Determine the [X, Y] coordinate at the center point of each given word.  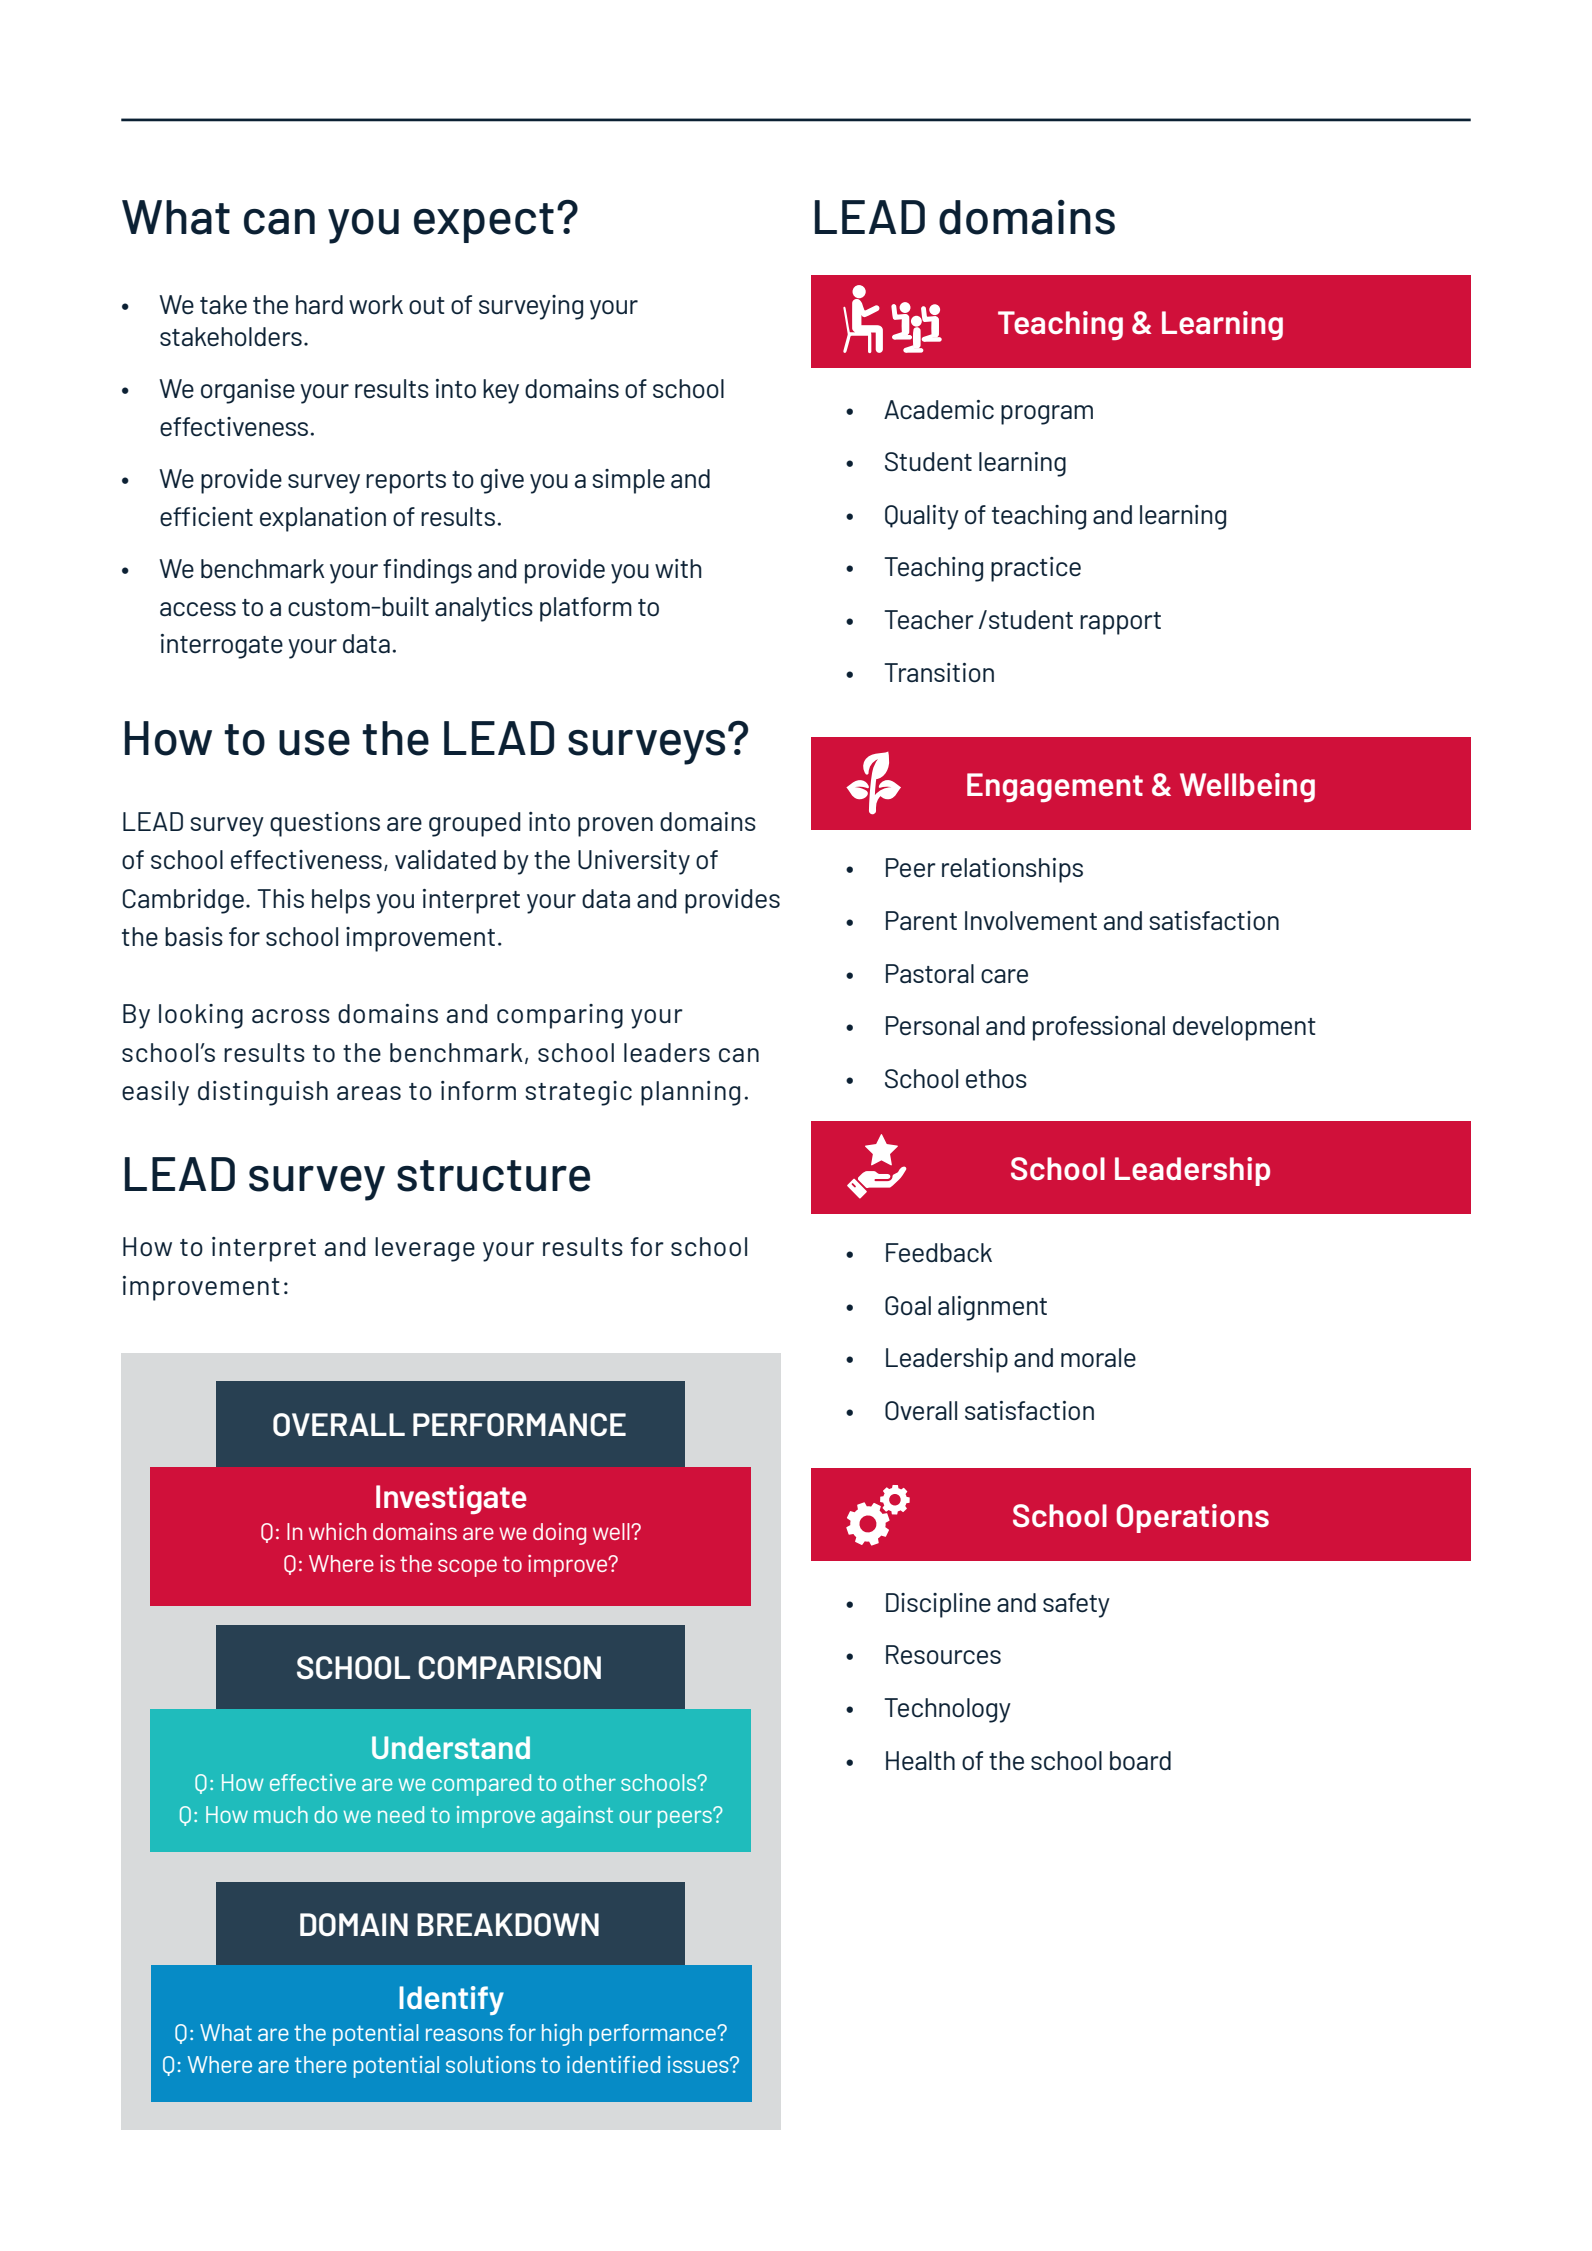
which [337, 1531]
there [321, 2064]
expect [484, 223]
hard [319, 304]
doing [559, 1534]
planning [690, 1093]
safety [1076, 1605]
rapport [1120, 623]
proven [615, 827]
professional [1099, 1028]
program [1047, 415]
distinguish [263, 1093]
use [314, 743]
